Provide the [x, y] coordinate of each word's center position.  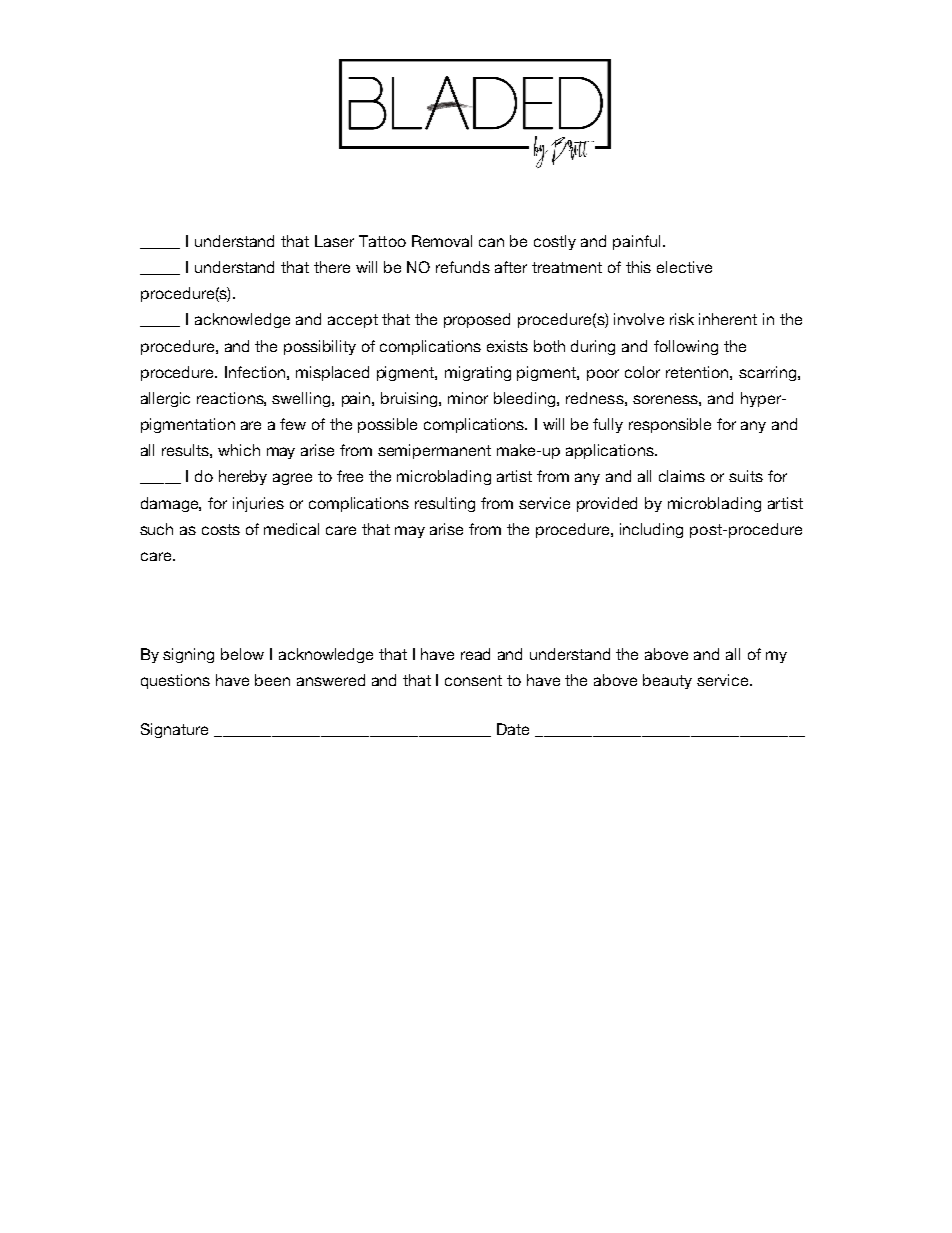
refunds [463, 267]
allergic [165, 399]
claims [682, 476]
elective [684, 267]
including [651, 530]
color [642, 372]
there [332, 267]
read [475, 654]
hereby [243, 477]
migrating [478, 373]
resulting [445, 504]
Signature [174, 730]
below [242, 654]
